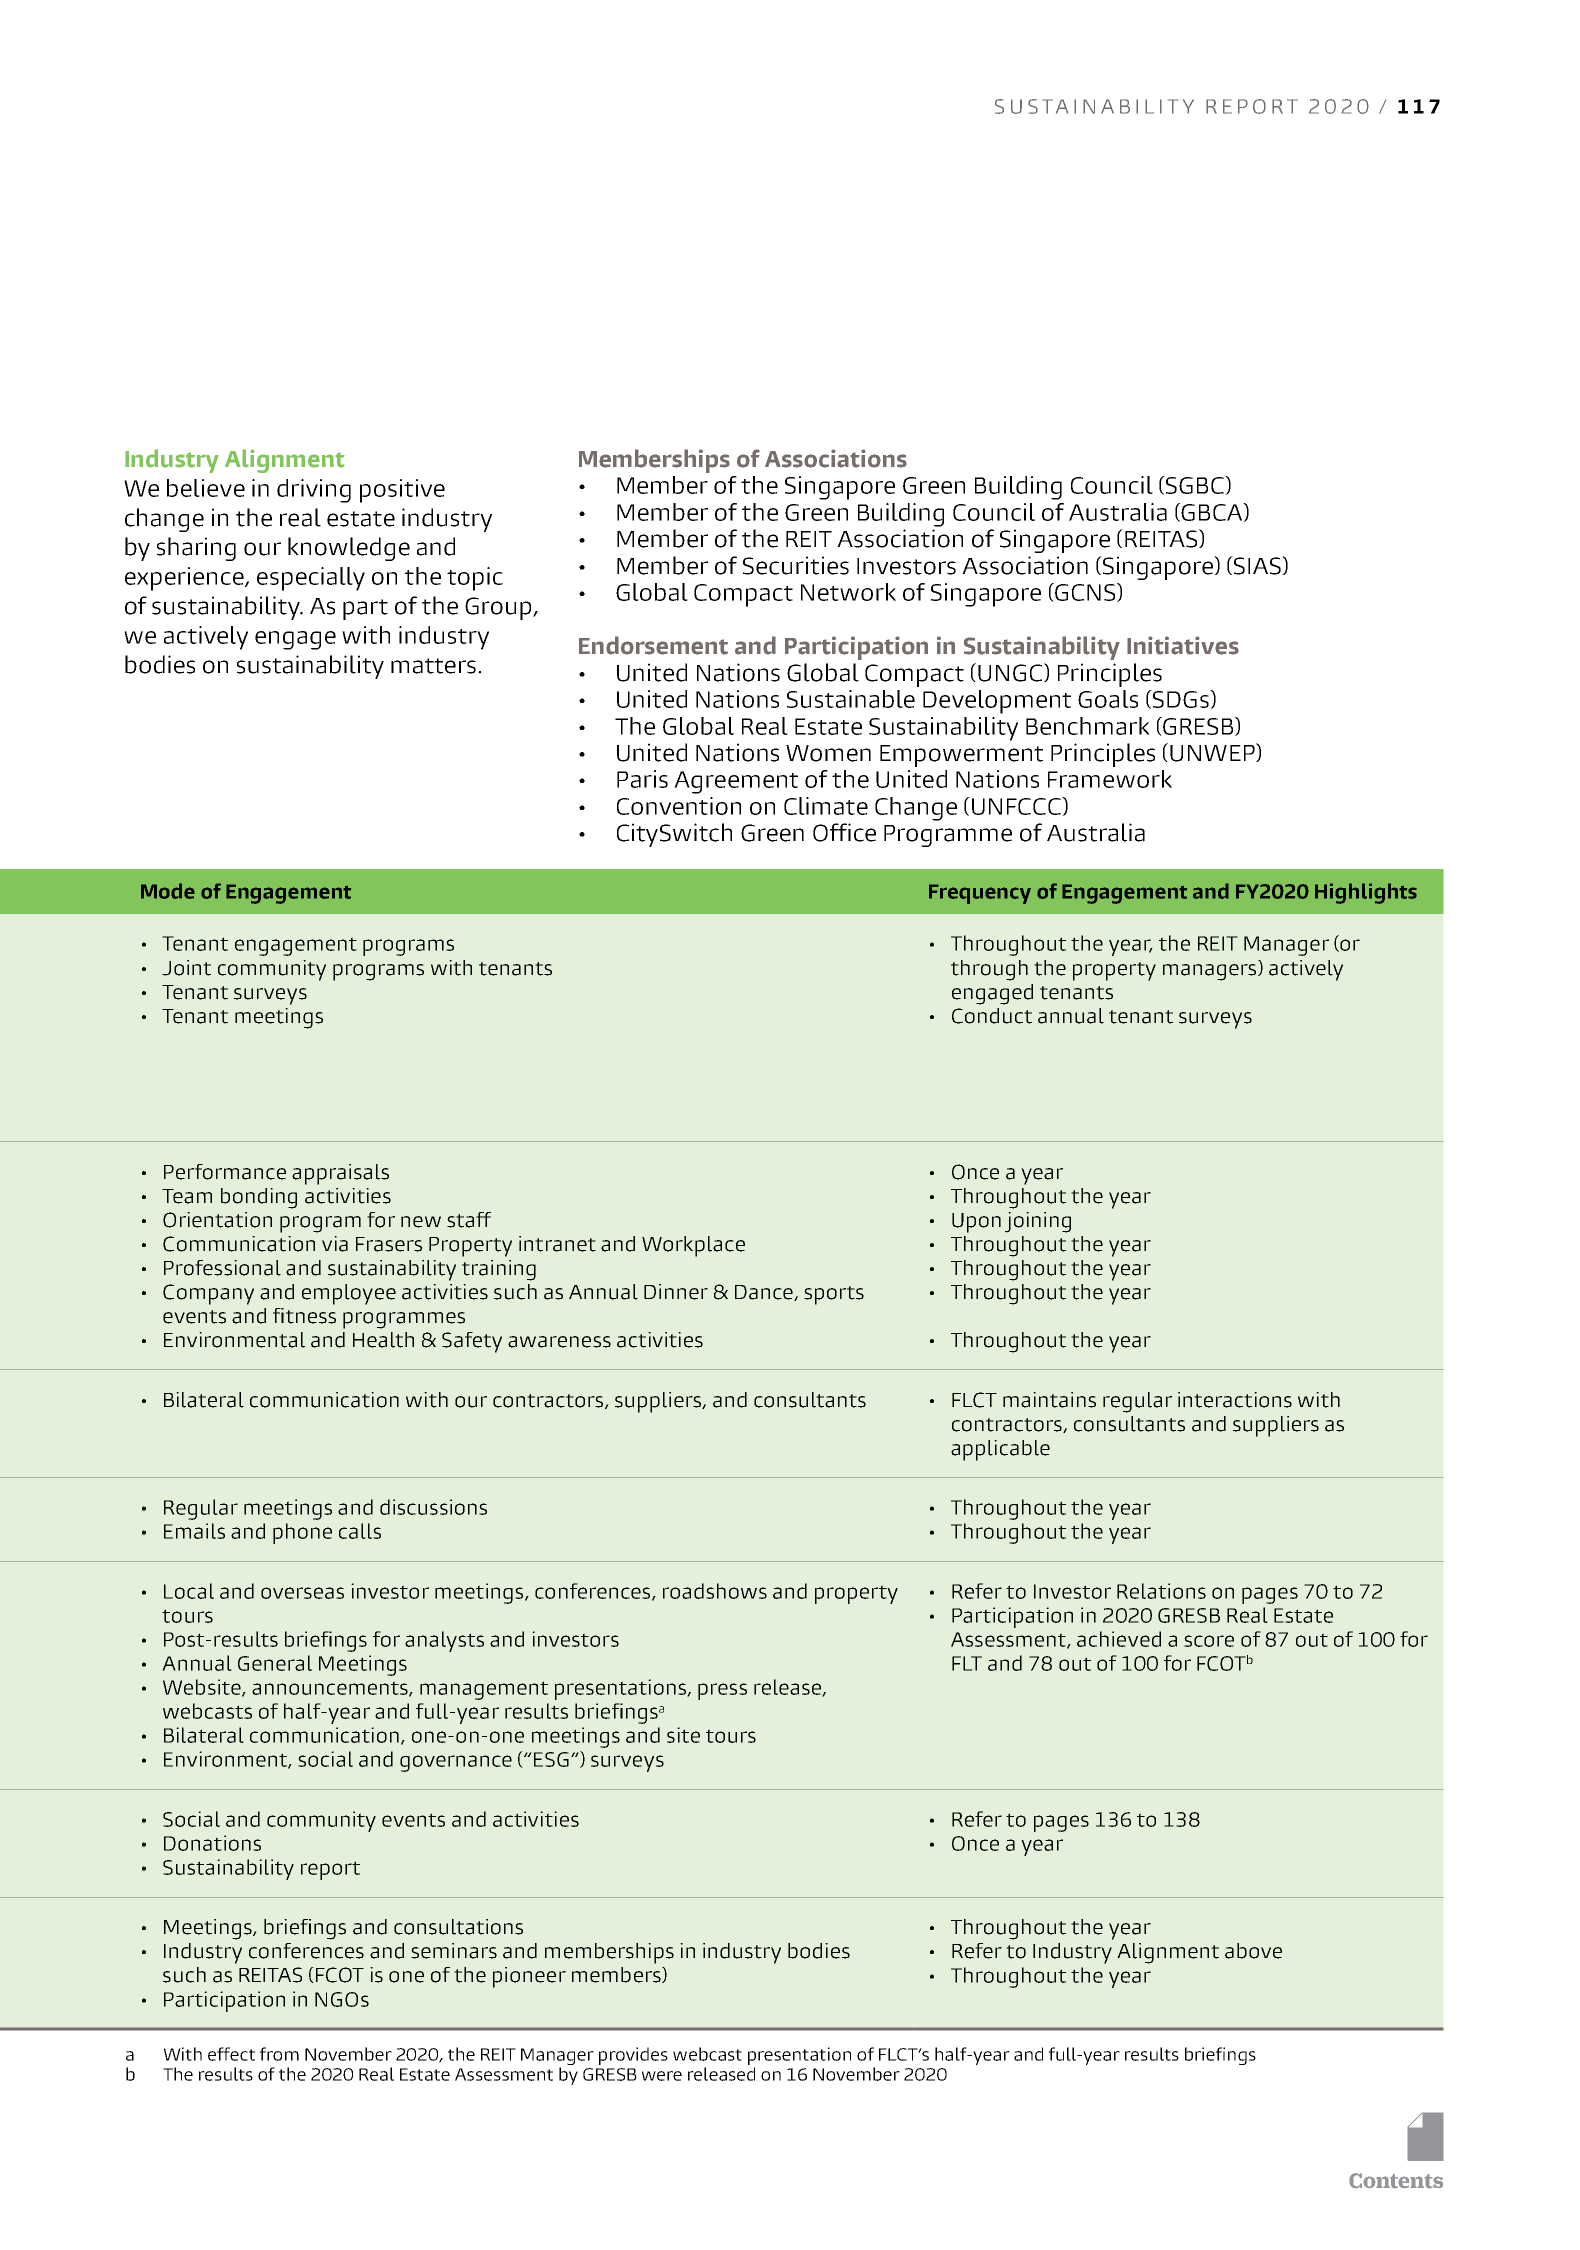  What do you see at coordinates (662, 2076) in the screenshot?
I see `were` at bounding box center [662, 2076].
